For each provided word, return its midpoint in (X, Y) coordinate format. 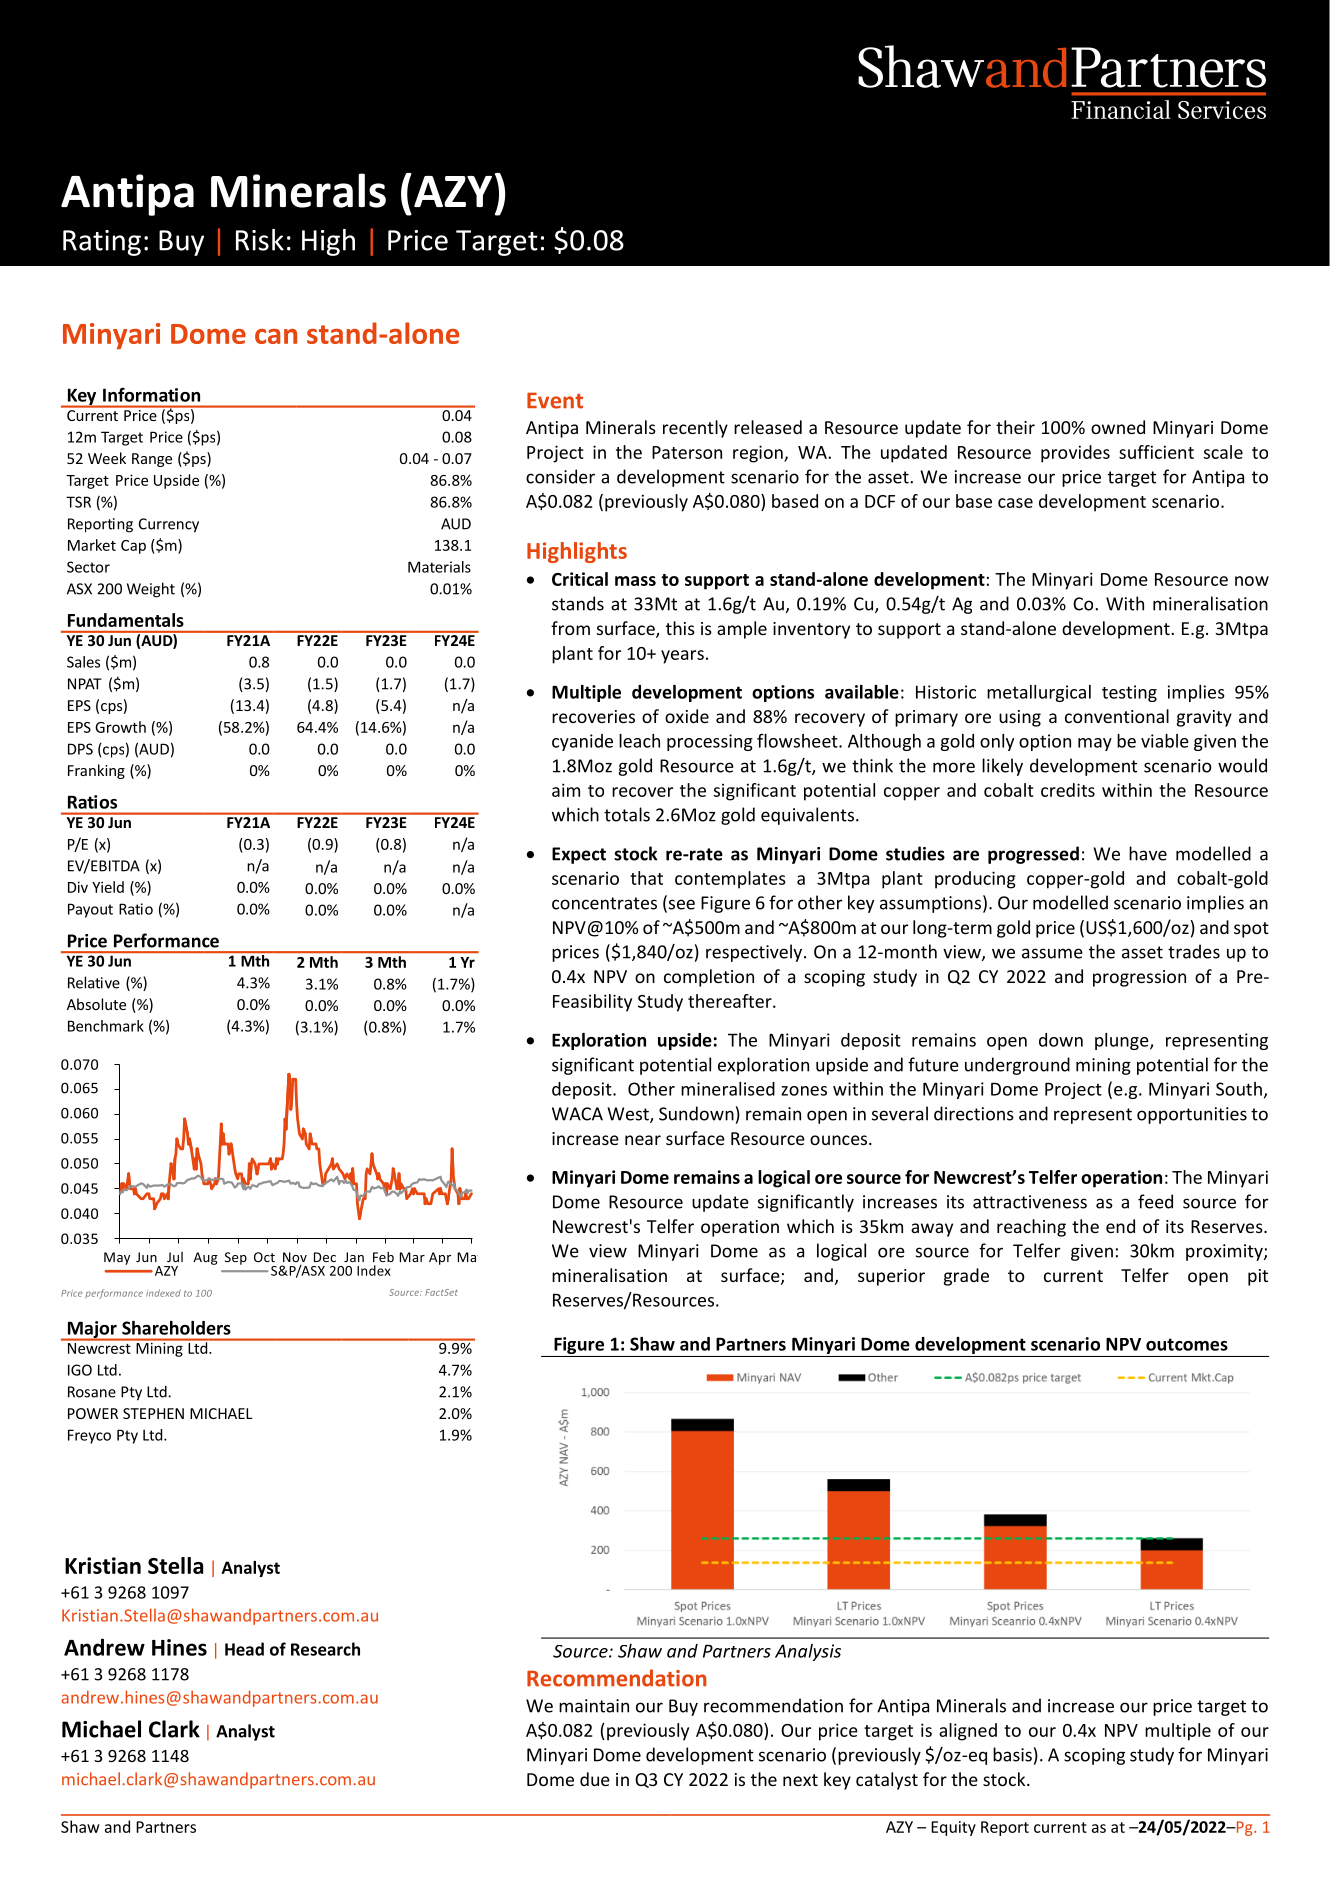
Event (555, 400)
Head (244, 1649)
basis (1012, 1754)
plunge (1123, 1041)
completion (709, 978)
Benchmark (106, 1026)
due (595, 1779)
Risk (260, 240)
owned (1118, 427)
